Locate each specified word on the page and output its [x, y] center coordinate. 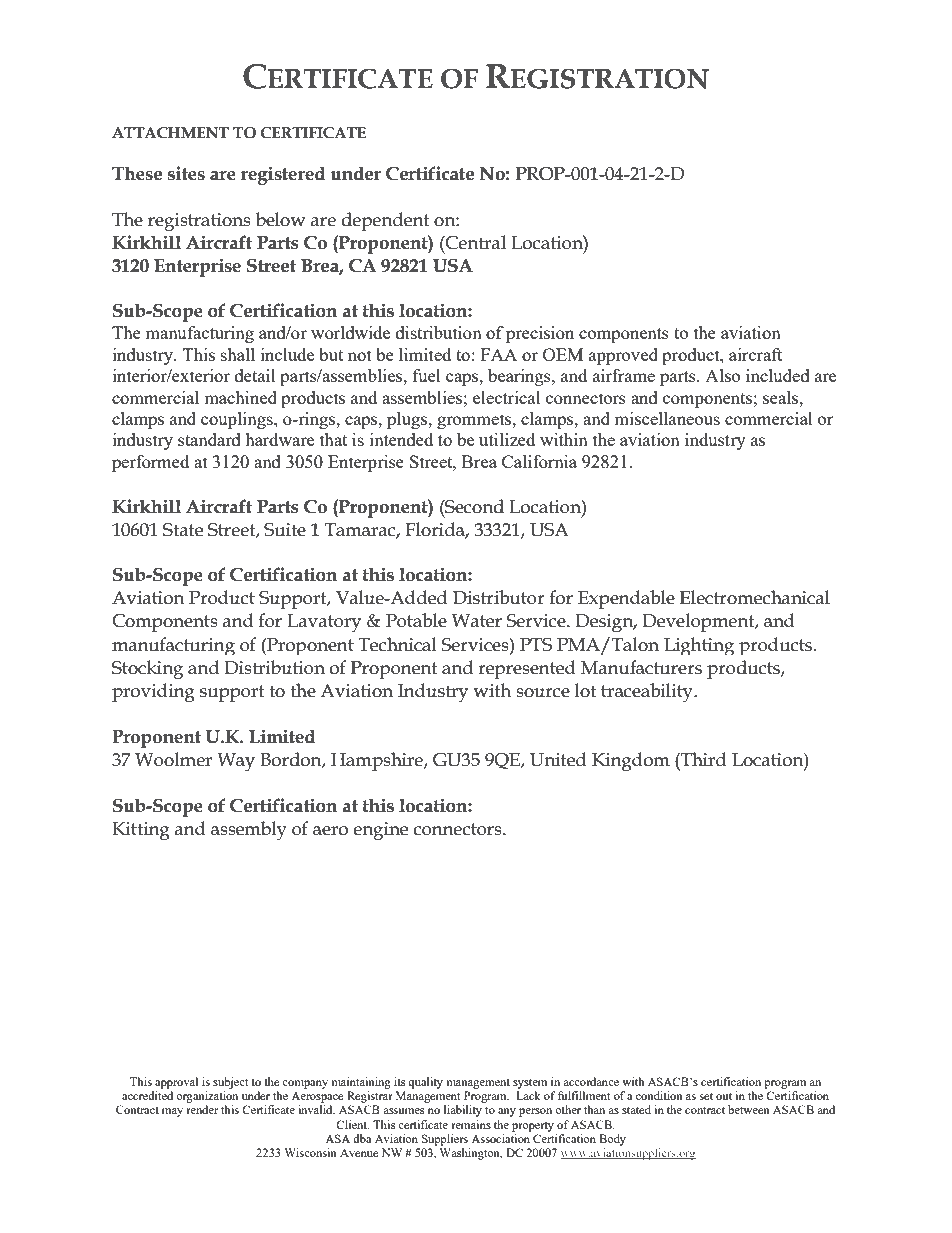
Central [475, 242]
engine [380, 831]
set [706, 1096]
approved [623, 356]
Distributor [499, 597]
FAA [499, 354]
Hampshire [378, 761]
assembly [249, 831]
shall [238, 354]
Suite [285, 530]
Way [236, 762]
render [202, 1109]
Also [722, 375]
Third [702, 759]
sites [186, 173]
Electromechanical [755, 597]
